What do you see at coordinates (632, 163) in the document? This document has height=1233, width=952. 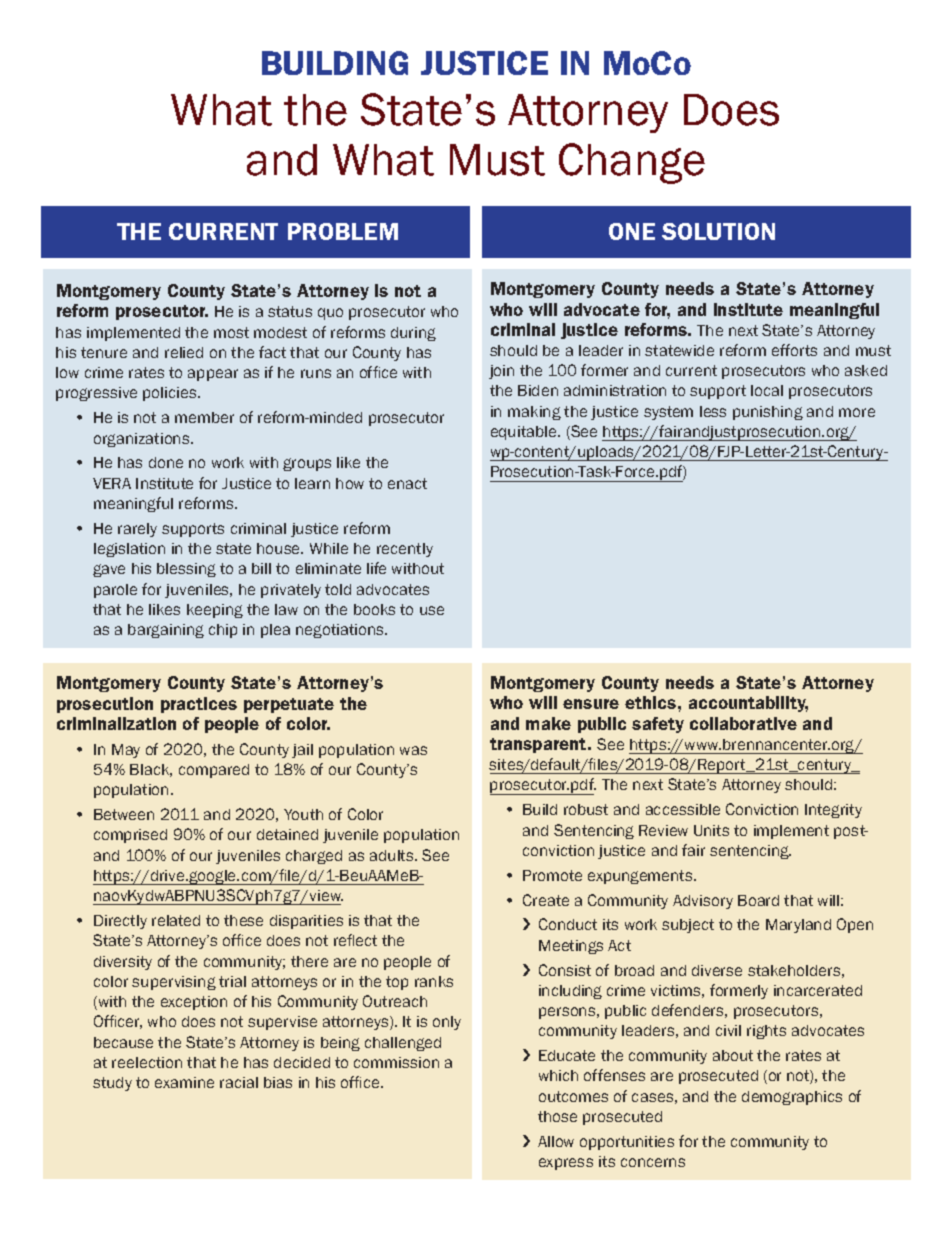 I see `Change` at bounding box center [632, 163].
